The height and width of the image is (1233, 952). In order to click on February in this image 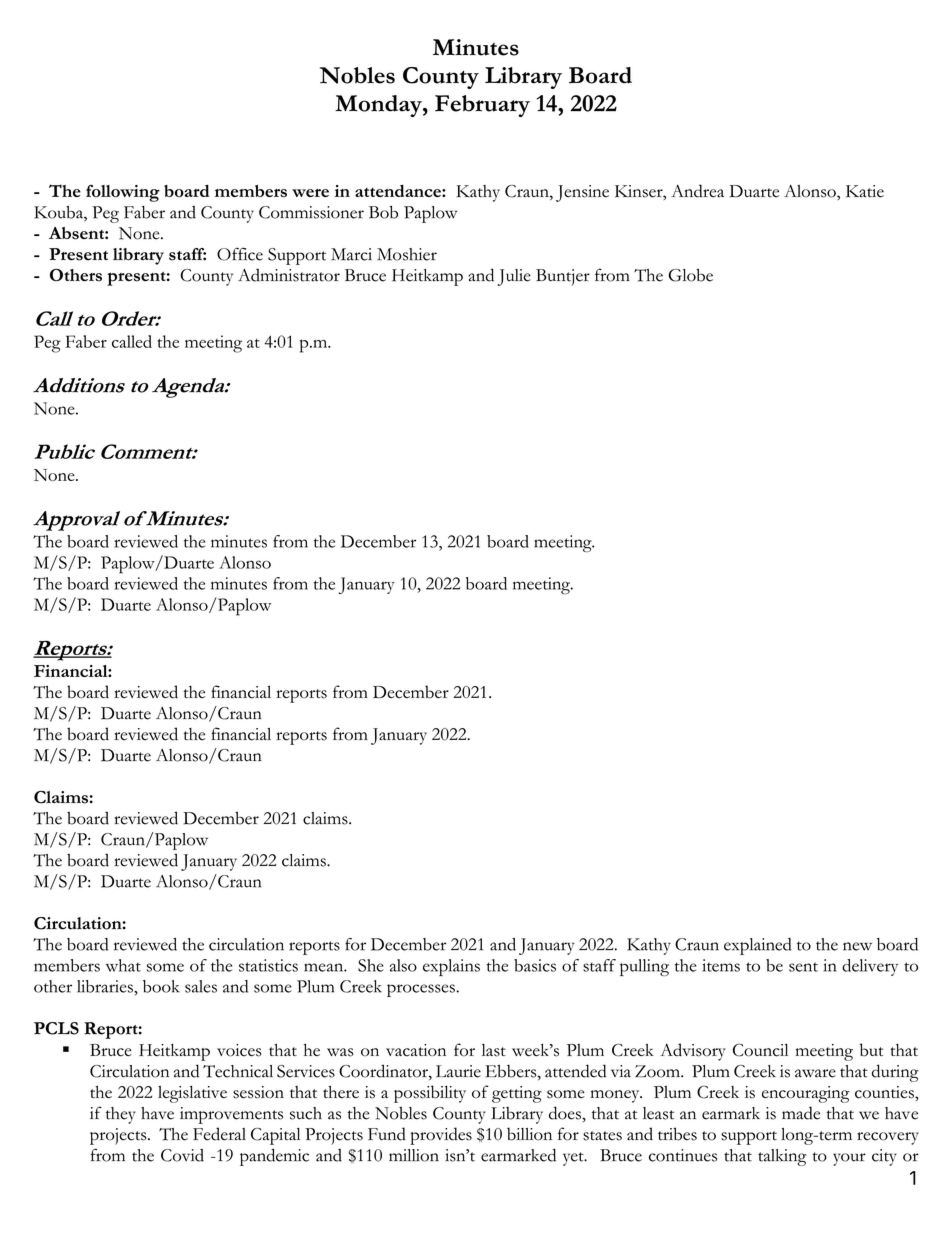, I will do `click(482, 106)`.
